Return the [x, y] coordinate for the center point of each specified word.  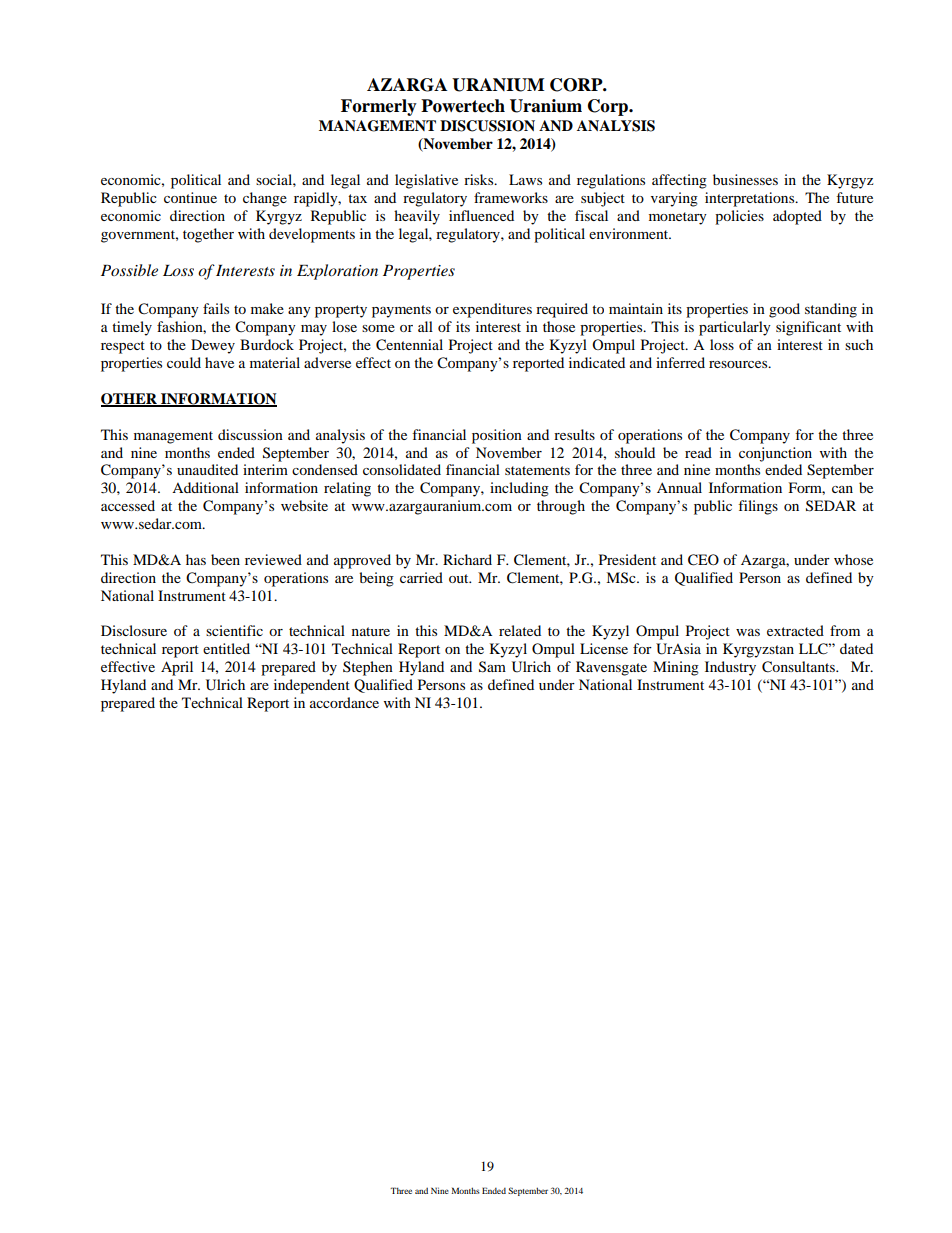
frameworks [511, 197]
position [497, 436]
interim [265, 469]
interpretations [751, 199]
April [177, 668]
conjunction [775, 454]
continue [190, 197]
